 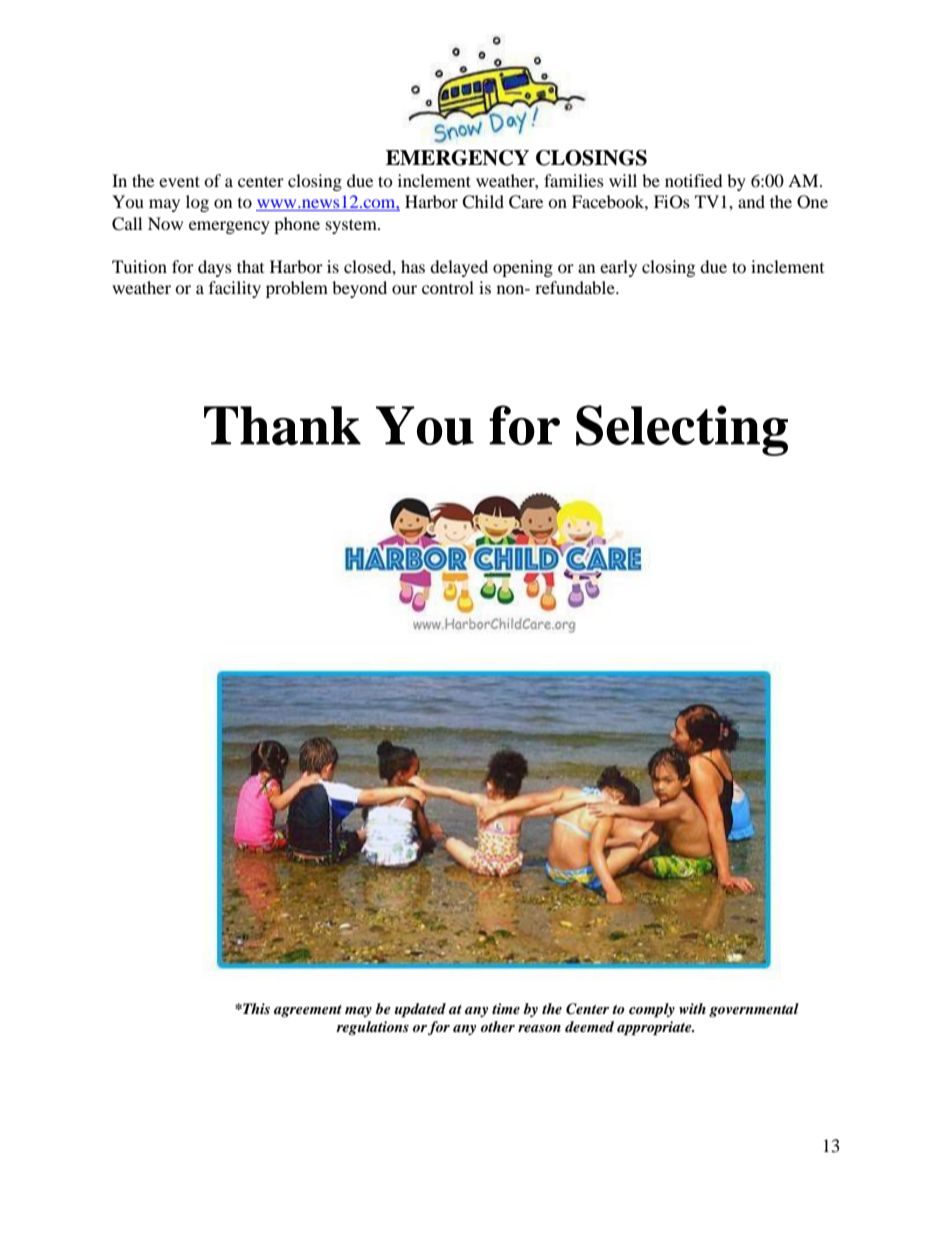 I want to click on notified, so click(x=694, y=180).
